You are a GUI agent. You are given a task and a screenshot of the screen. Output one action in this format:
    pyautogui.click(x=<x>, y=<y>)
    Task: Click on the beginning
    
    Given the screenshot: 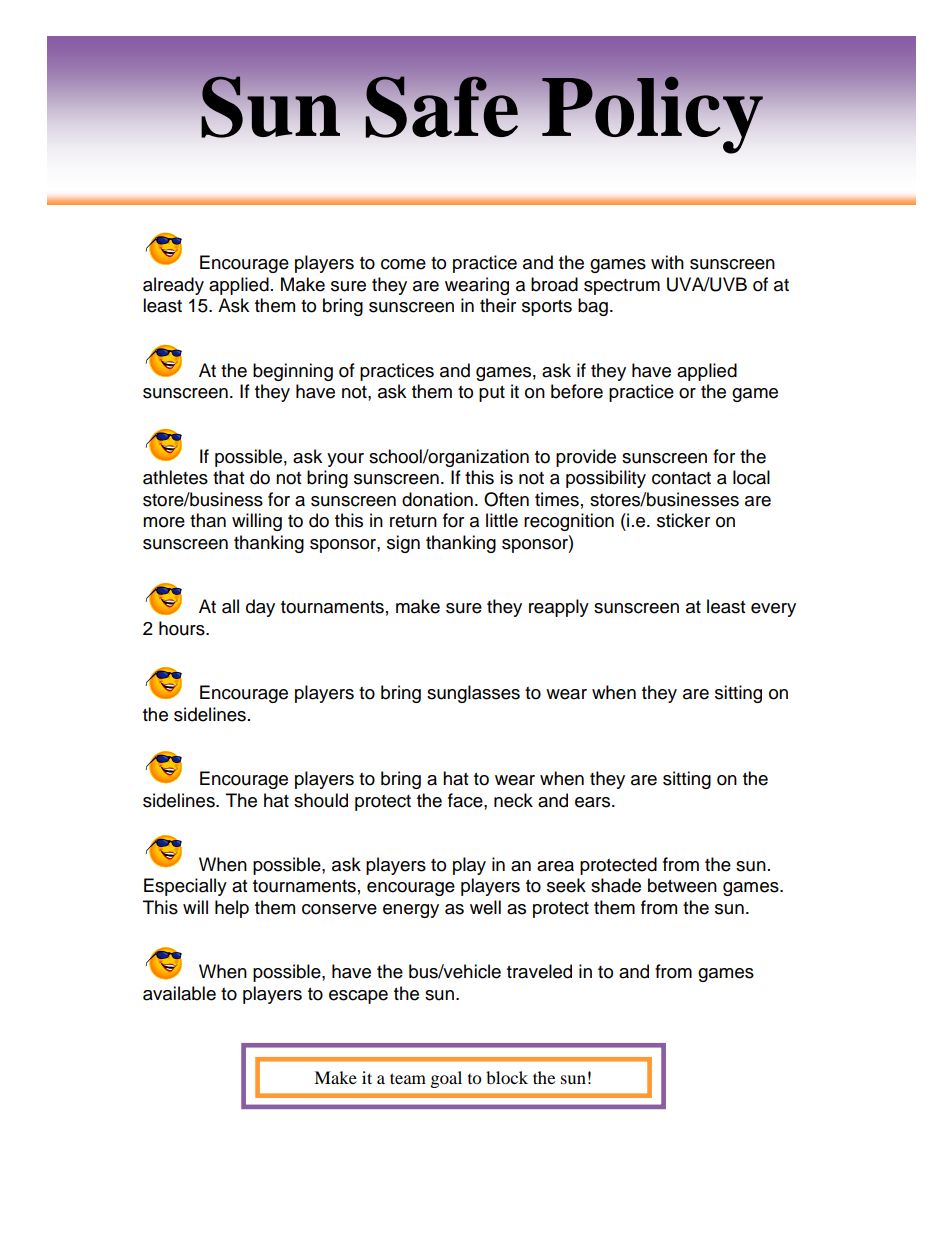 What is the action you would take?
    pyautogui.click(x=293, y=372)
